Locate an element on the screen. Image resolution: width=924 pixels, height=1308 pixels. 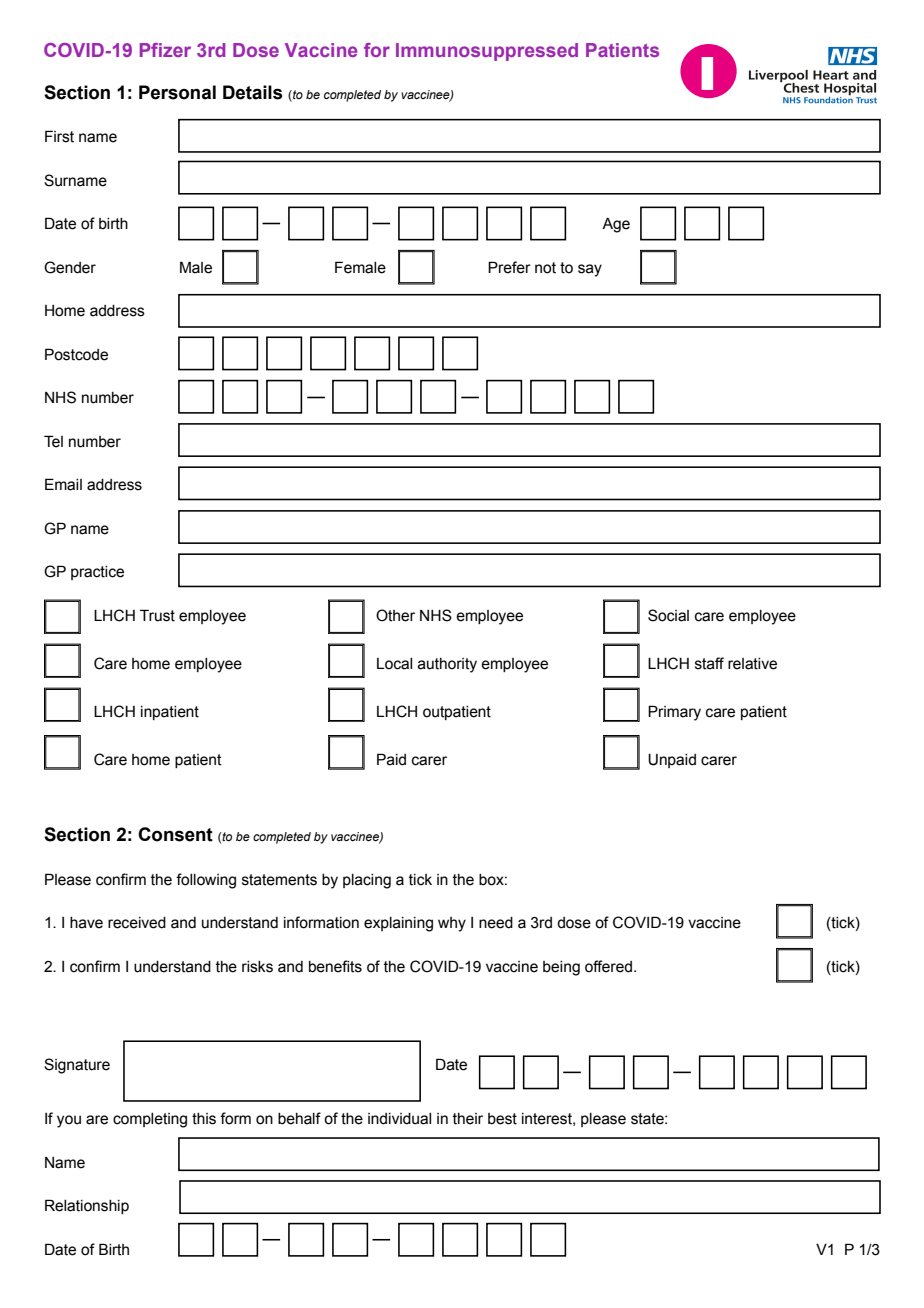
Tel is located at coordinates (53, 441).
